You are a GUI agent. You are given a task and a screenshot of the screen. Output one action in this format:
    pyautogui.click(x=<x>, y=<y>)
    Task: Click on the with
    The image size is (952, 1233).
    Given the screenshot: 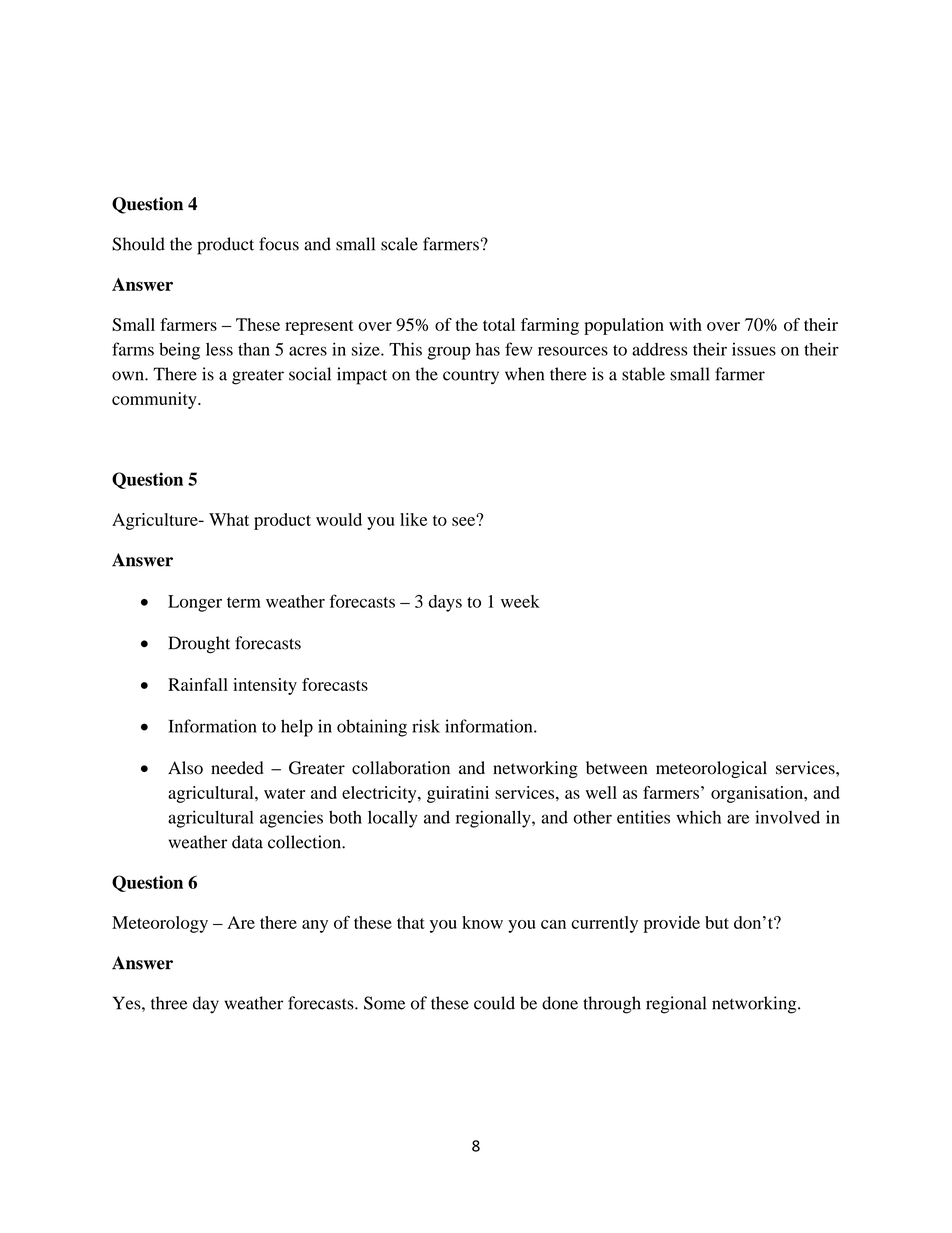 What is the action you would take?
    pyautogui.click(x=685, y=324)
